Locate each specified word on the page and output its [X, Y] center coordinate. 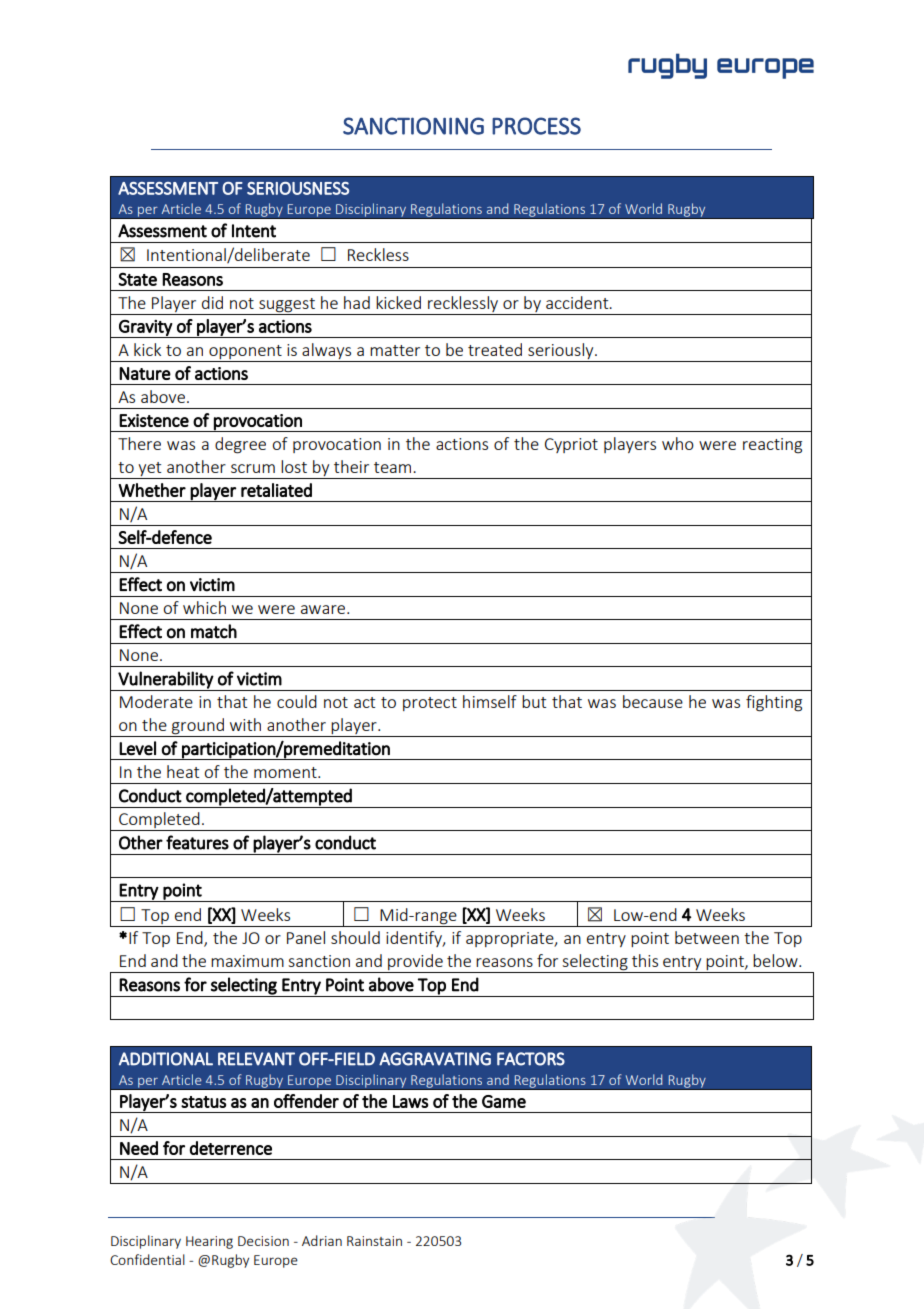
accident [578, 302]
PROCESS [536, 126]
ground [198, 727]
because [653, 701]
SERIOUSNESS [298, 188]
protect [430, 704]
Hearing [209, 1242]
